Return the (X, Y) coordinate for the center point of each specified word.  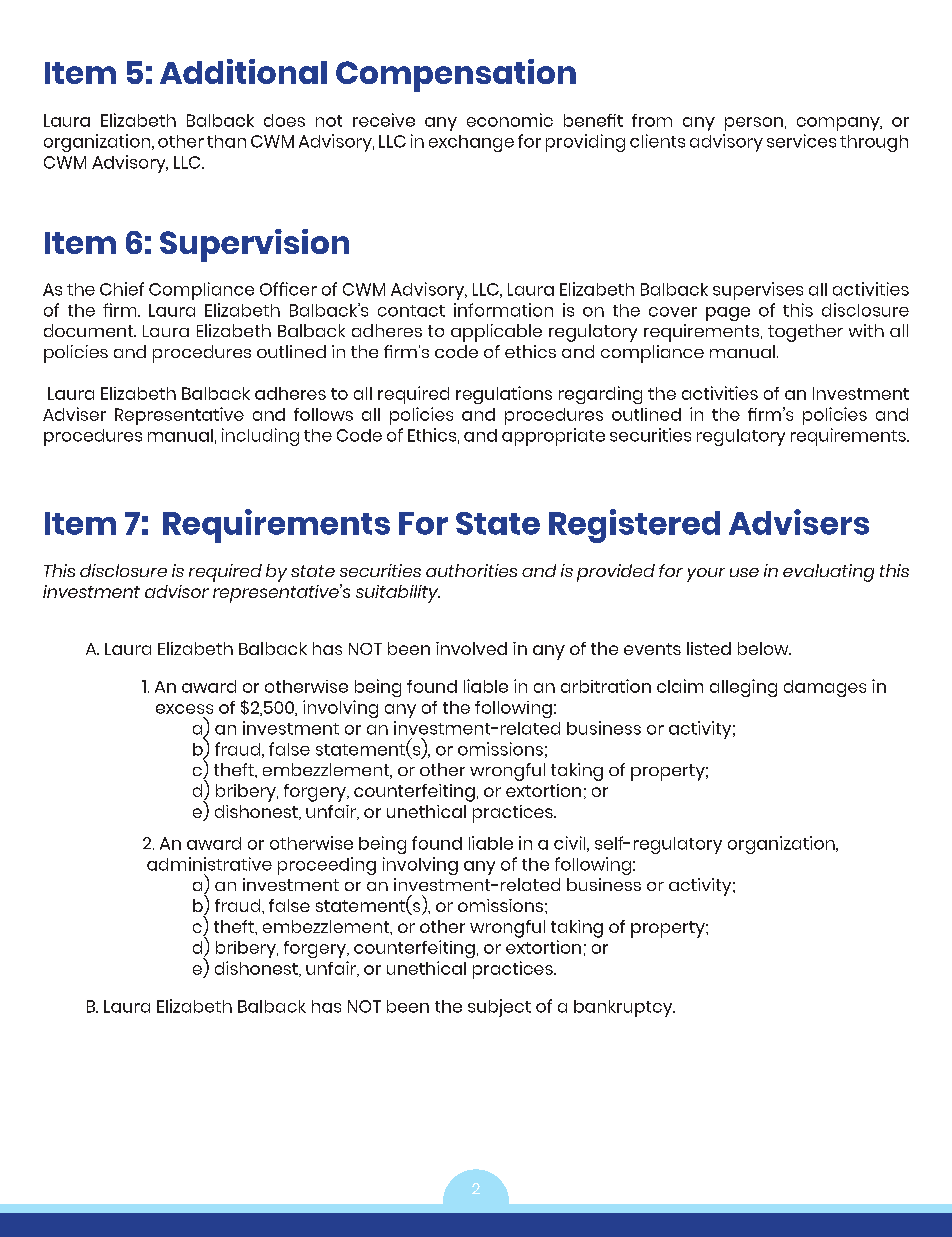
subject (499, 1008)
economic (510, 120)
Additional (243, 71)
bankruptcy (624, 1008)
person (754, 124)
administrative (209, 864)
